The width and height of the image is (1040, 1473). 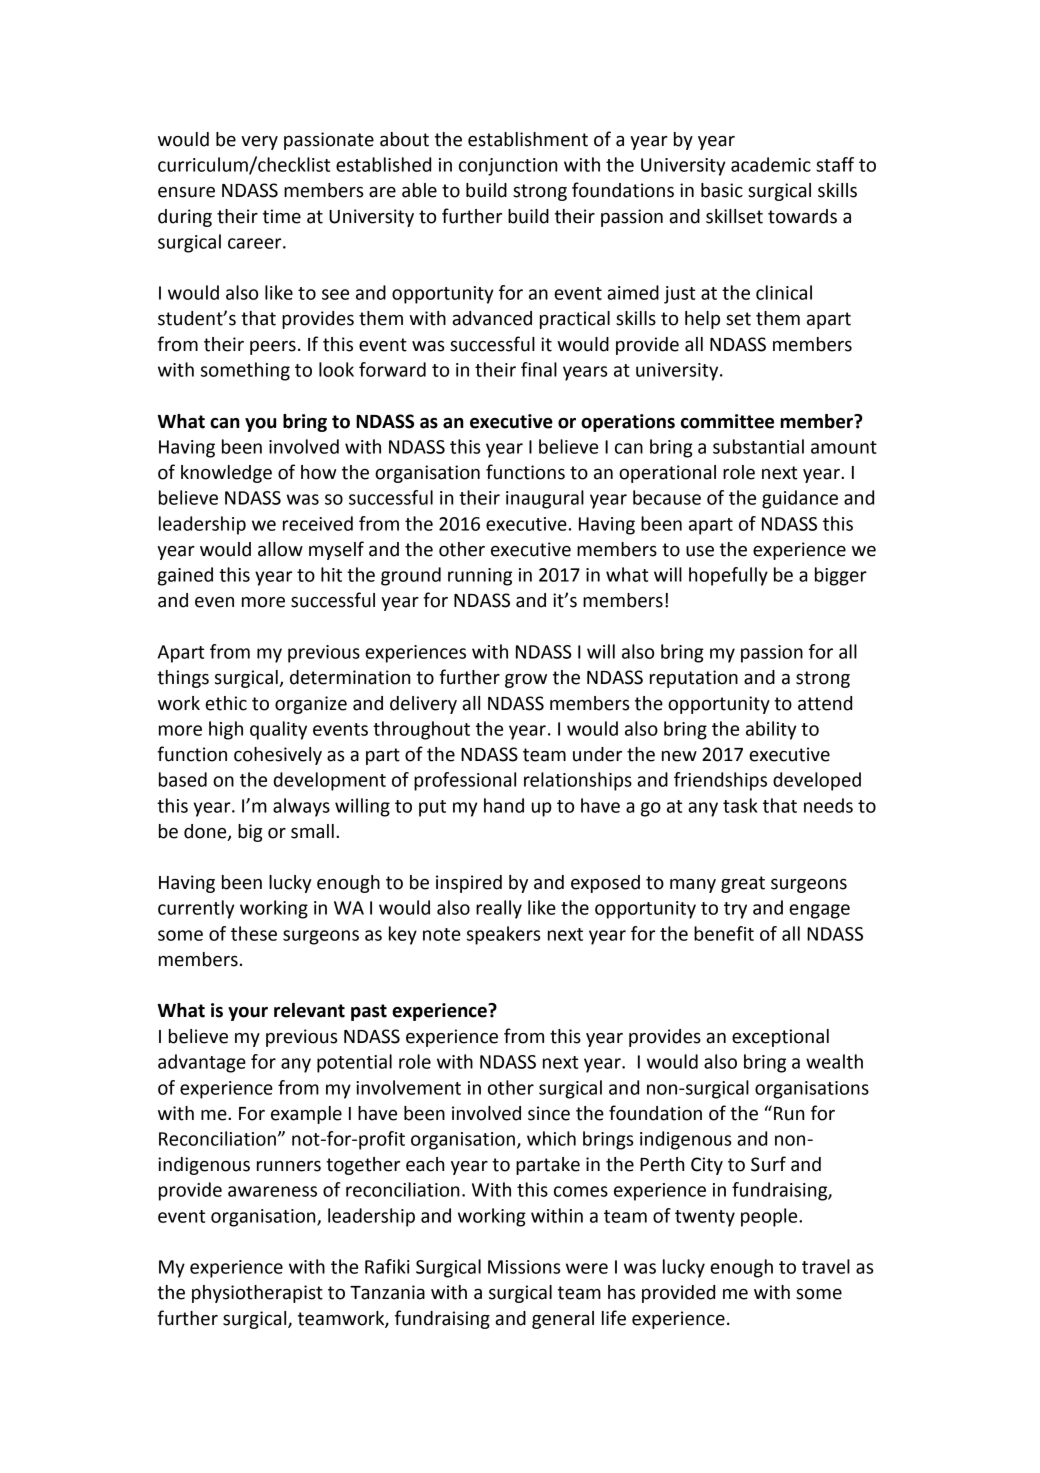 I want to click on time, so click(x=282, y=216).
